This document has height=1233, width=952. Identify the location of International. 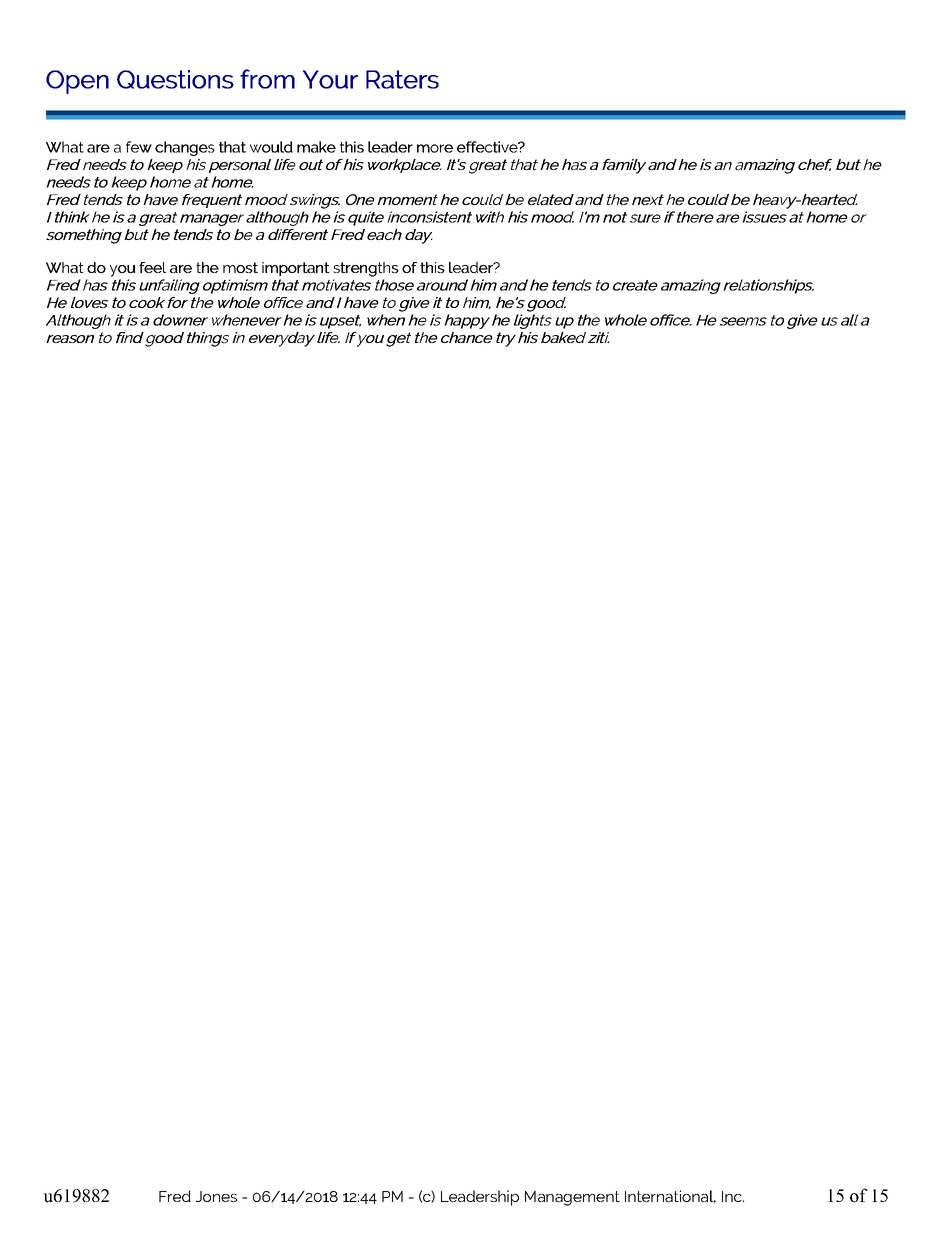
(670, 1197).
